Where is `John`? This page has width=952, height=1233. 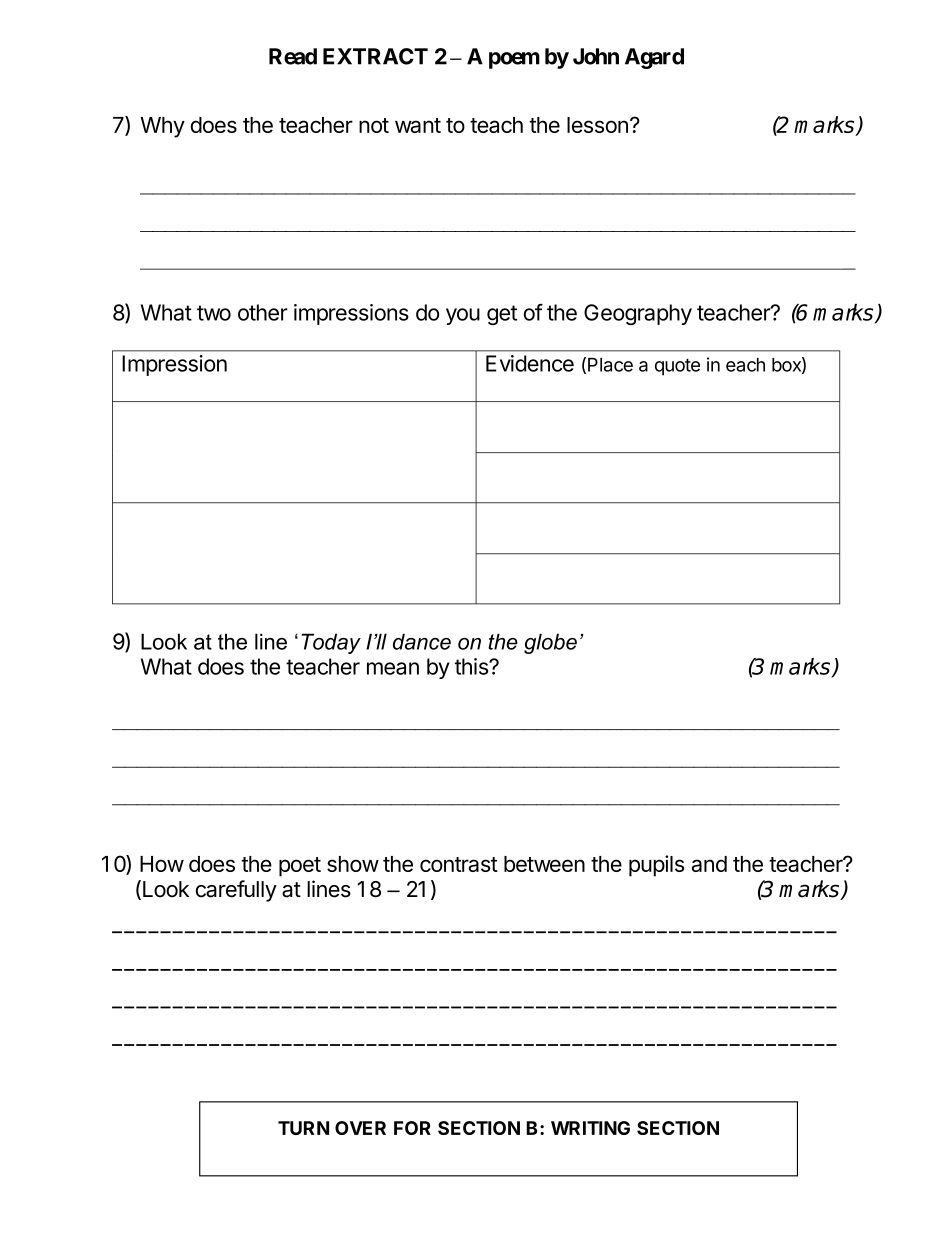
John is located at coordinates (596, 56).
